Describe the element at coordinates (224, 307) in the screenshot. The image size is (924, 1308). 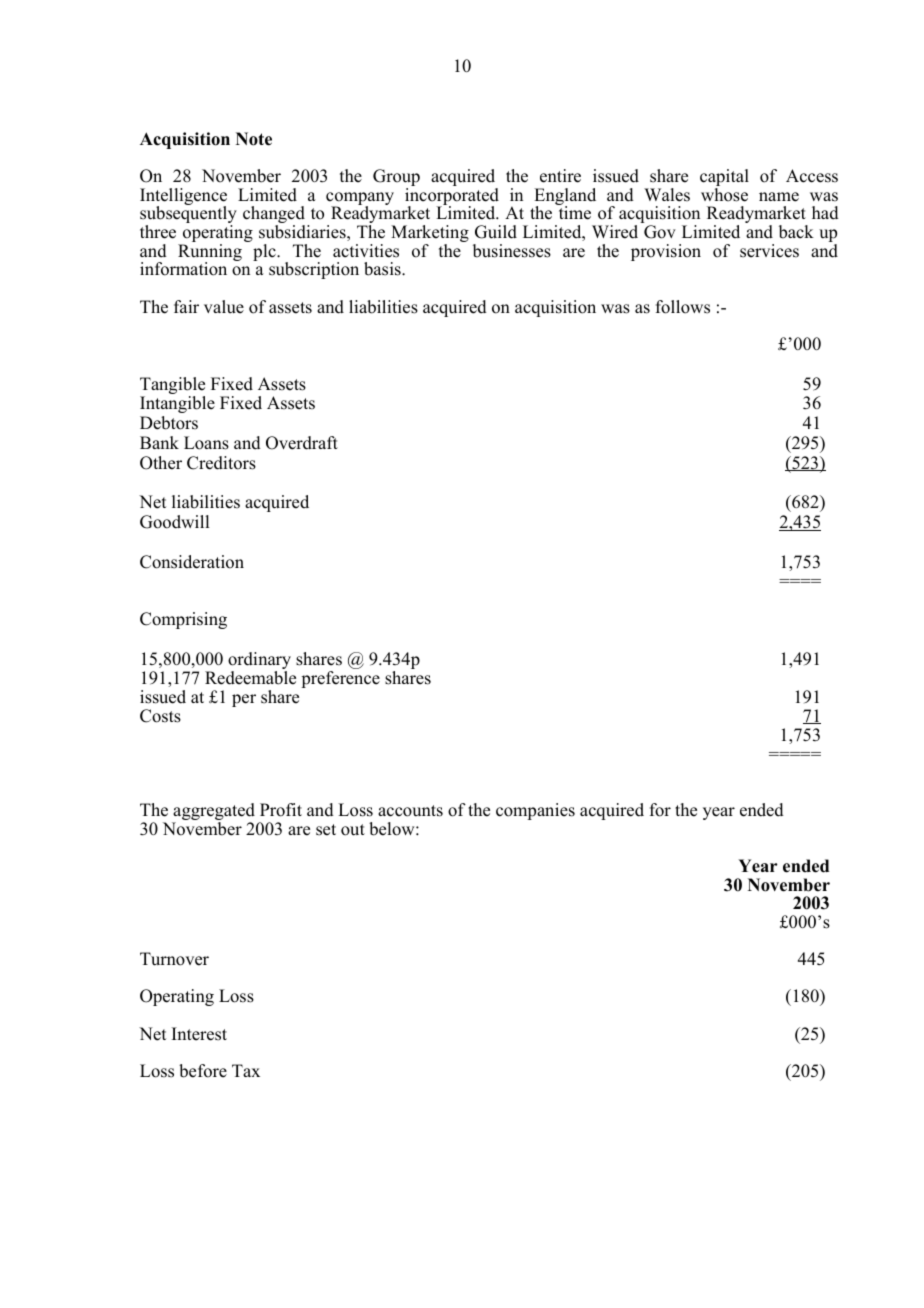
I see `value` at that location.
